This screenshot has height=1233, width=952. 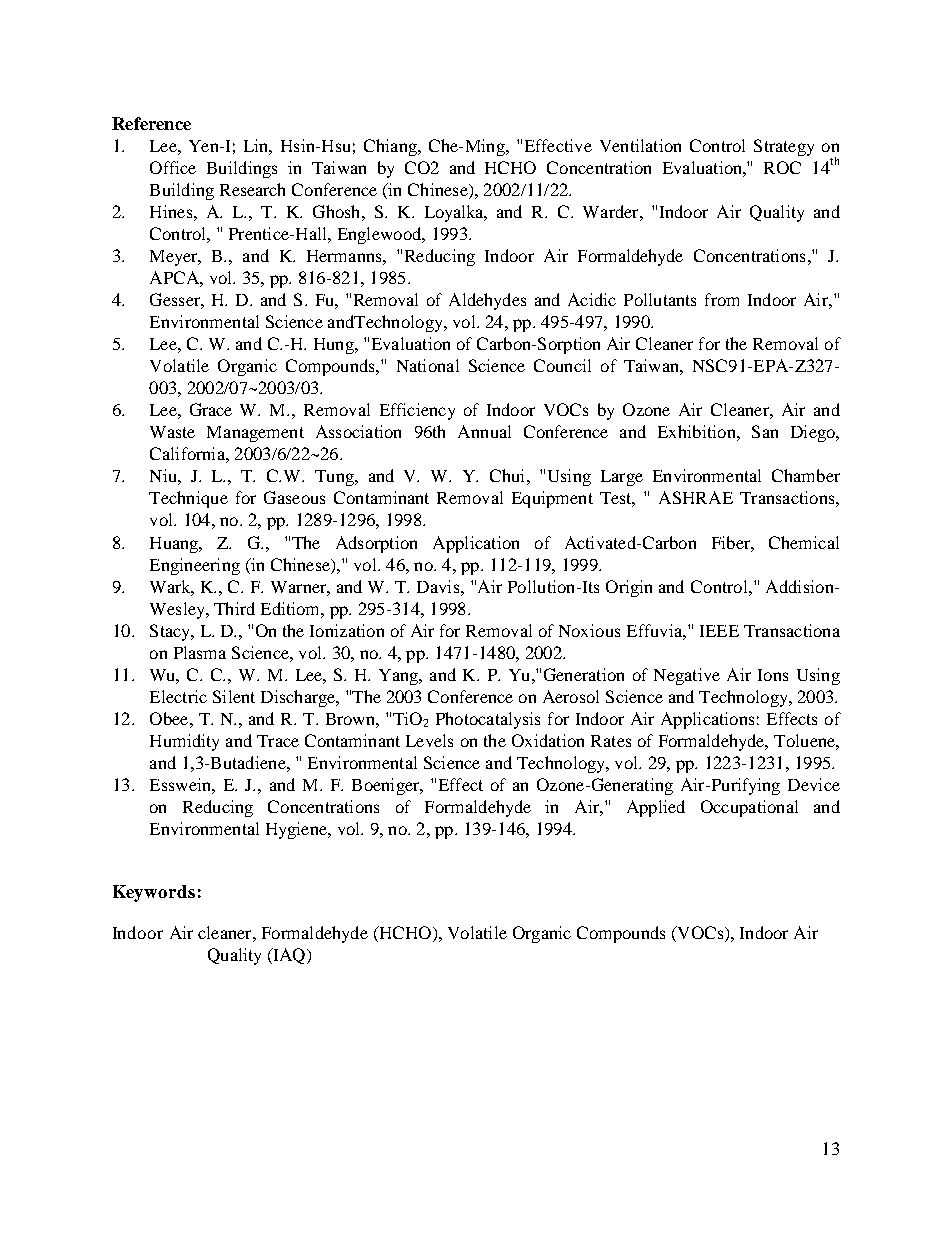 I want to click on Davis, so click(x=439, y=586).
